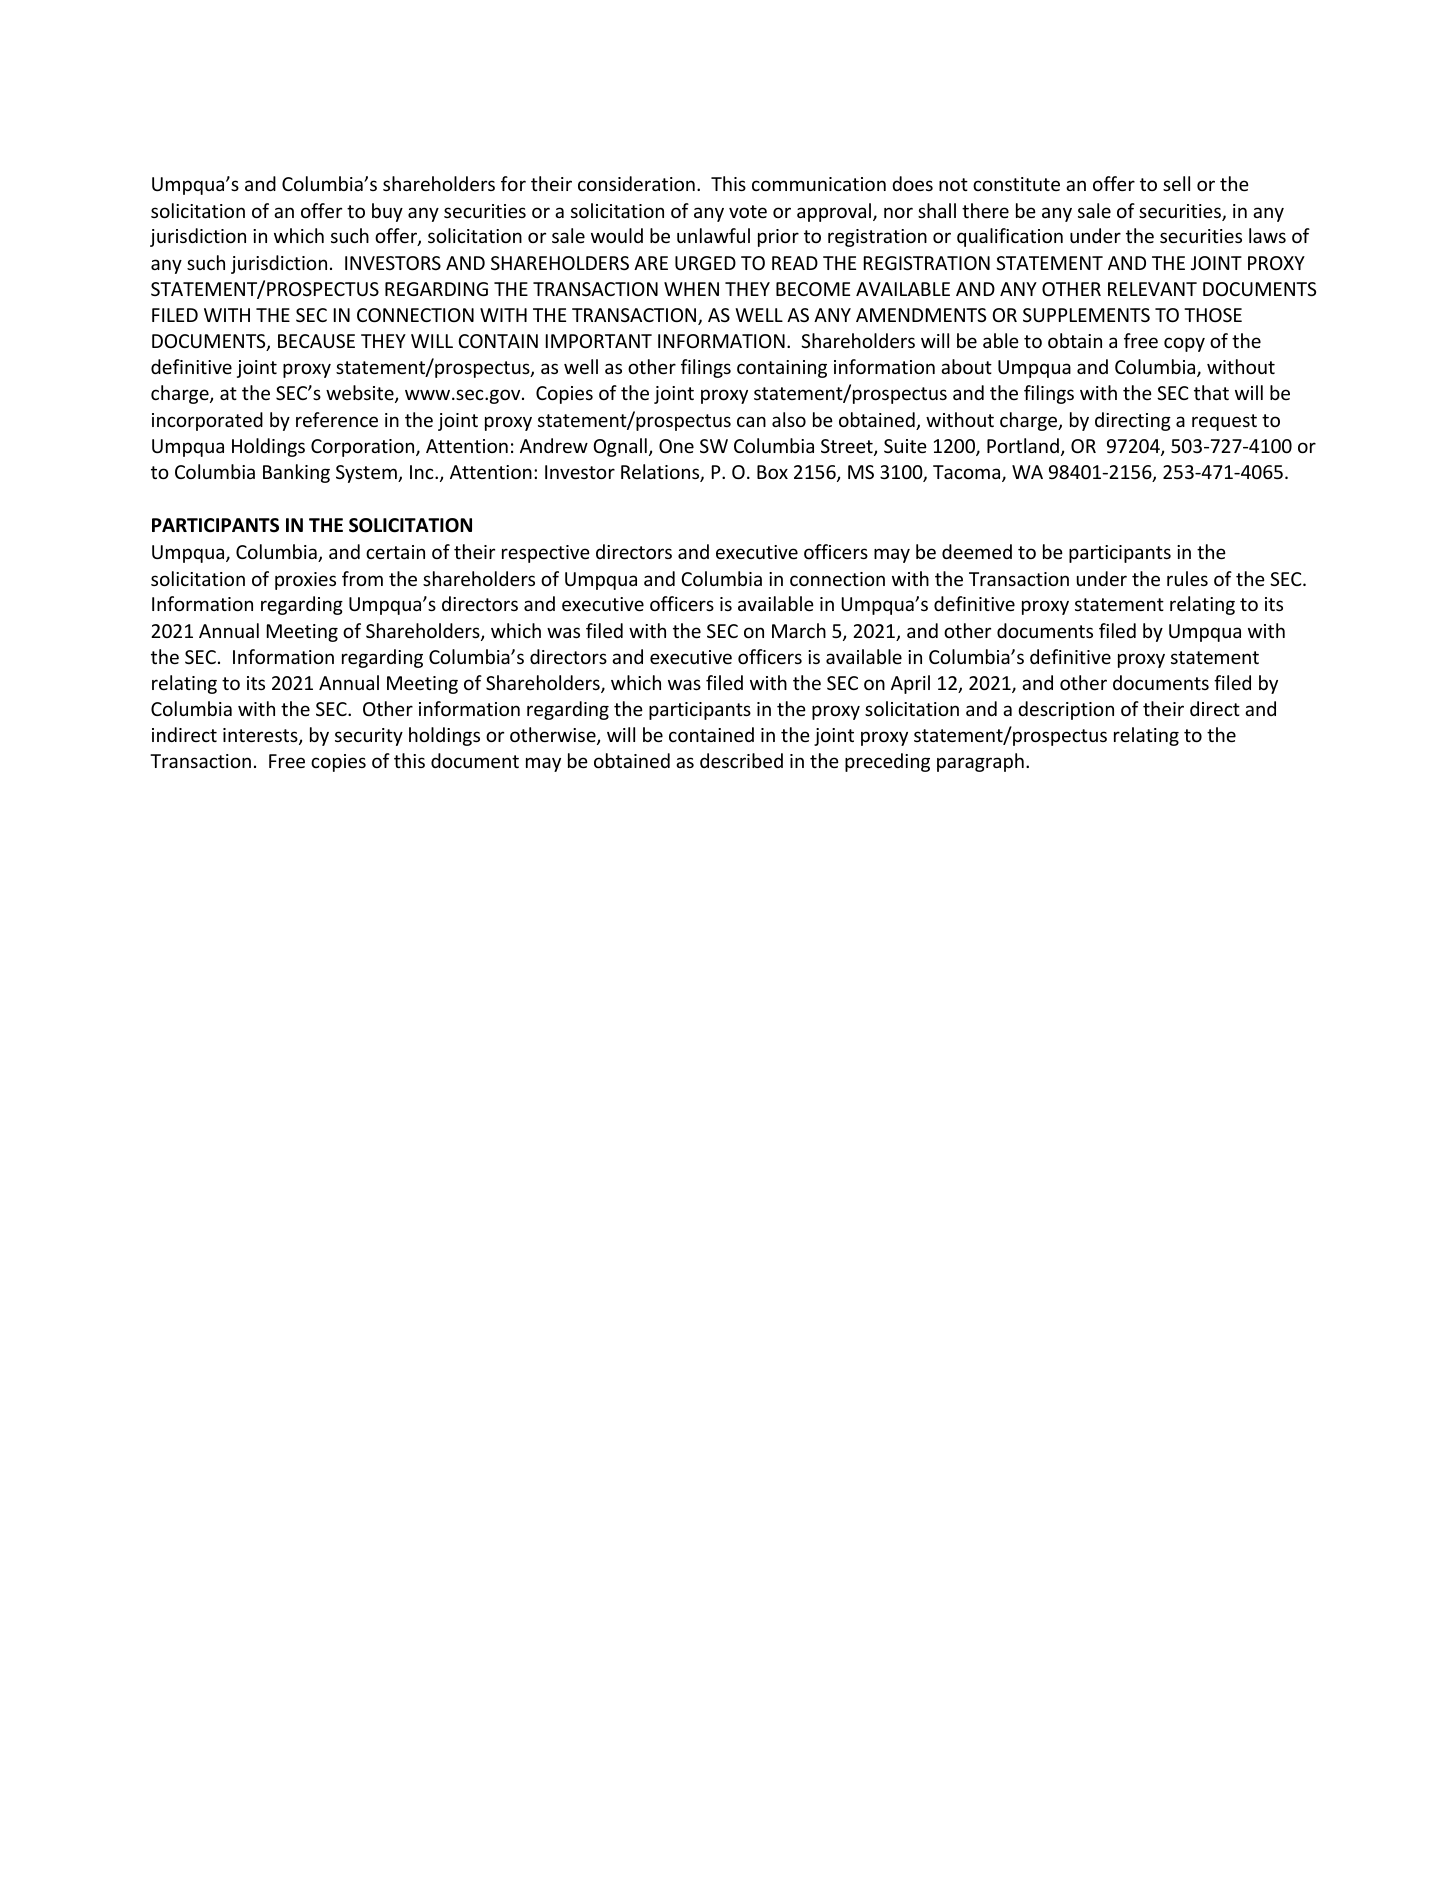 Image resolution: width=1456 pixels, height=1885 pixels. I want to click on System, so click(367, 474).
